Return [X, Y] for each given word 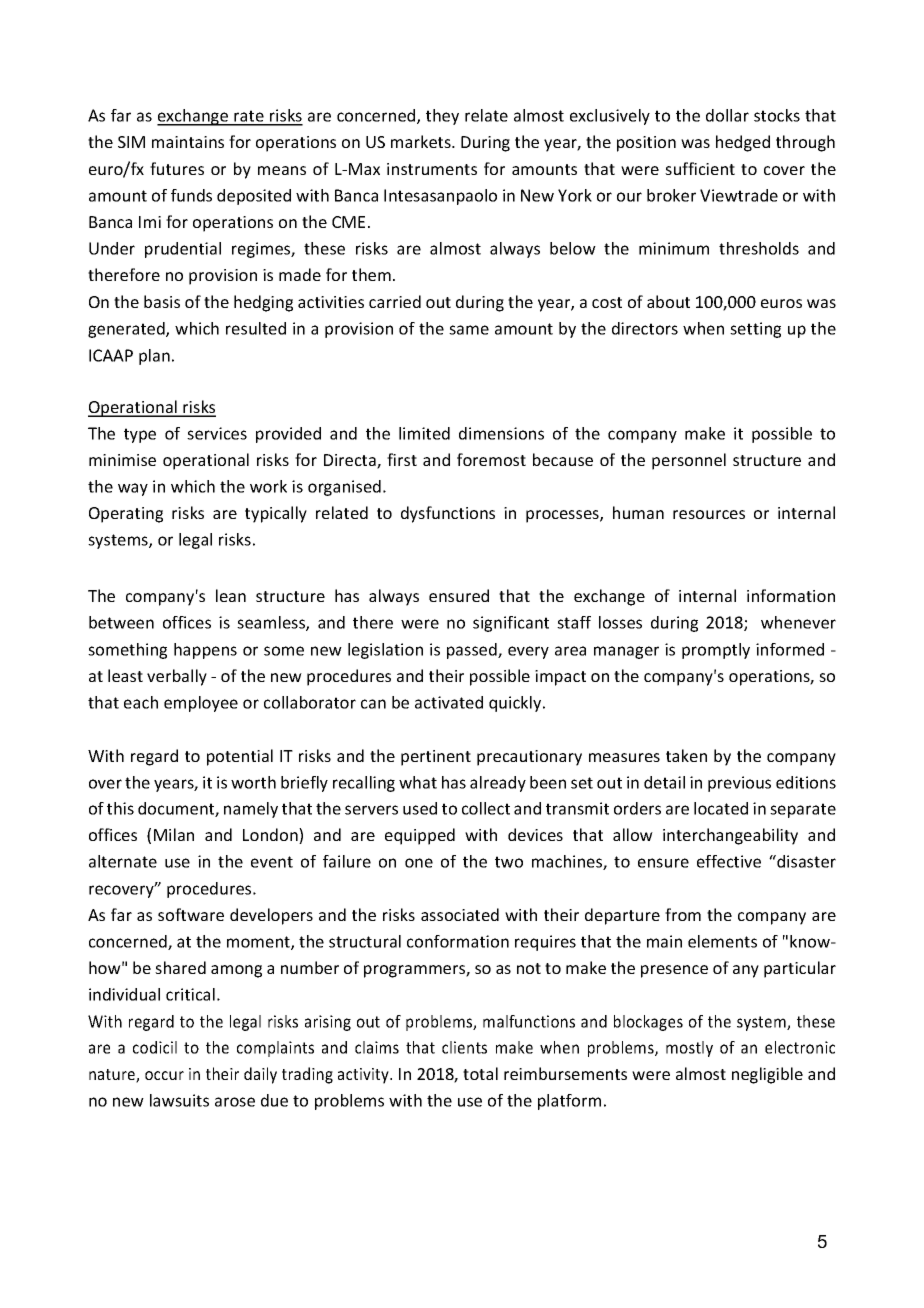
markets [422, 141]
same [469, 330]
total [480, 1073]
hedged [743, 143]
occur [164, 1075]
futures [177, 168]
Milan [174, 834]
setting [755, 330]
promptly [716, 651]
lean [231, 595]
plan [154, 357]
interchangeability [730, 836]
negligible [767, 1075]
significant [511, 624]
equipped [420, 836]
